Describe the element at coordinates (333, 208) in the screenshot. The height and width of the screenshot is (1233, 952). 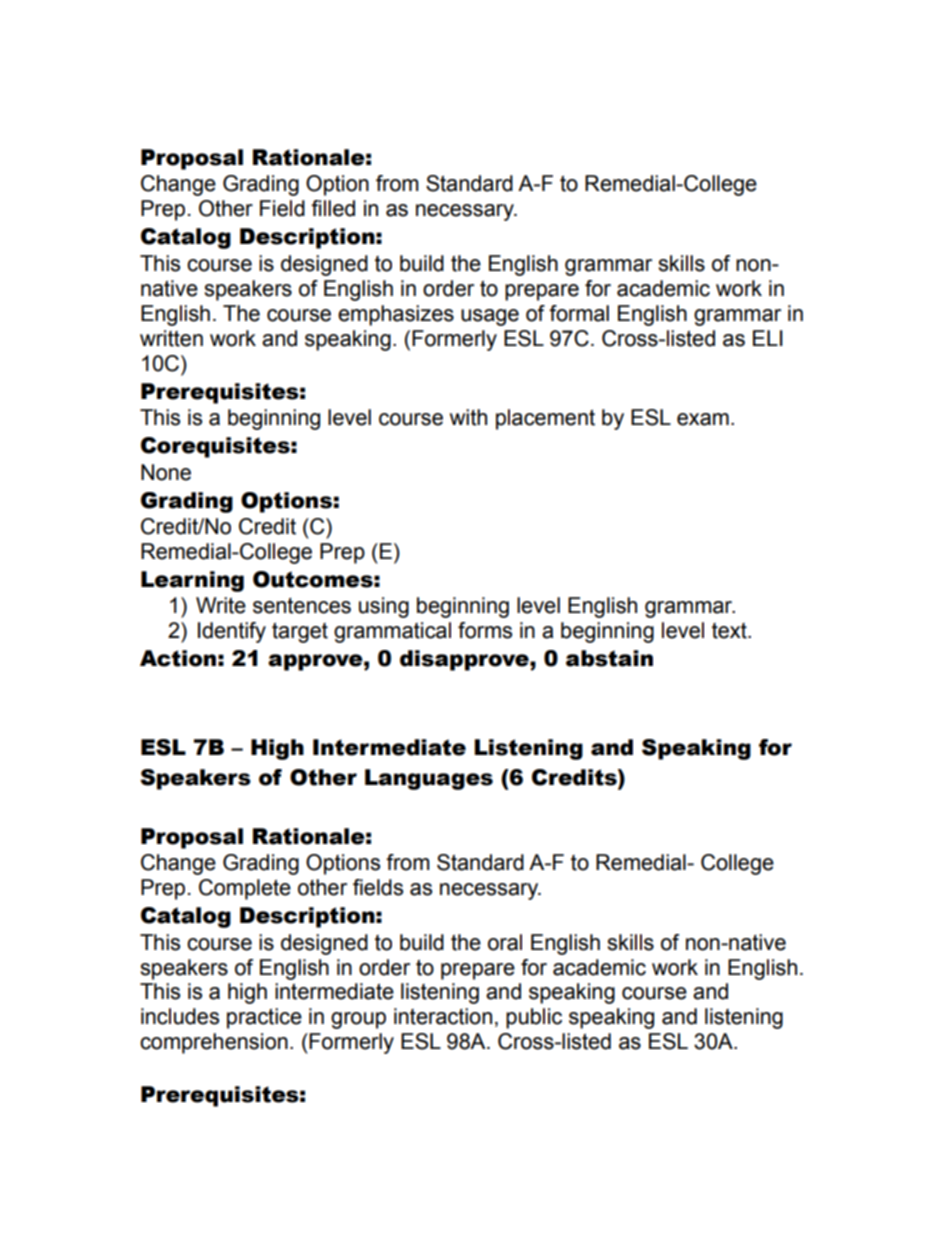
I see `filled` at that location.
